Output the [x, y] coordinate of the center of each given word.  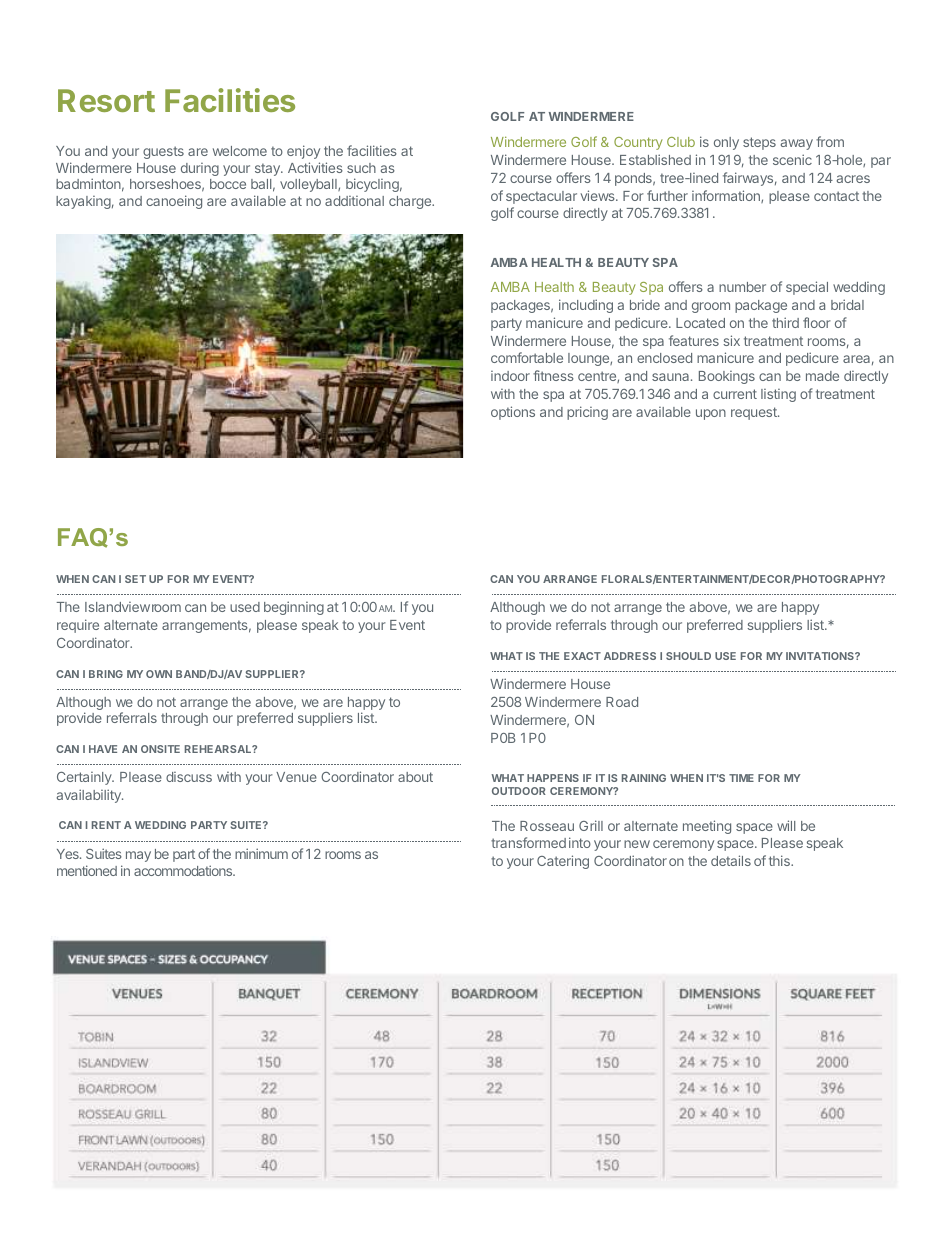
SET [135, 579]
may [138, 856]
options [513, 413]
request [755, 413]
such [361, 168]
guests [163, 152]
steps [759, 143]
